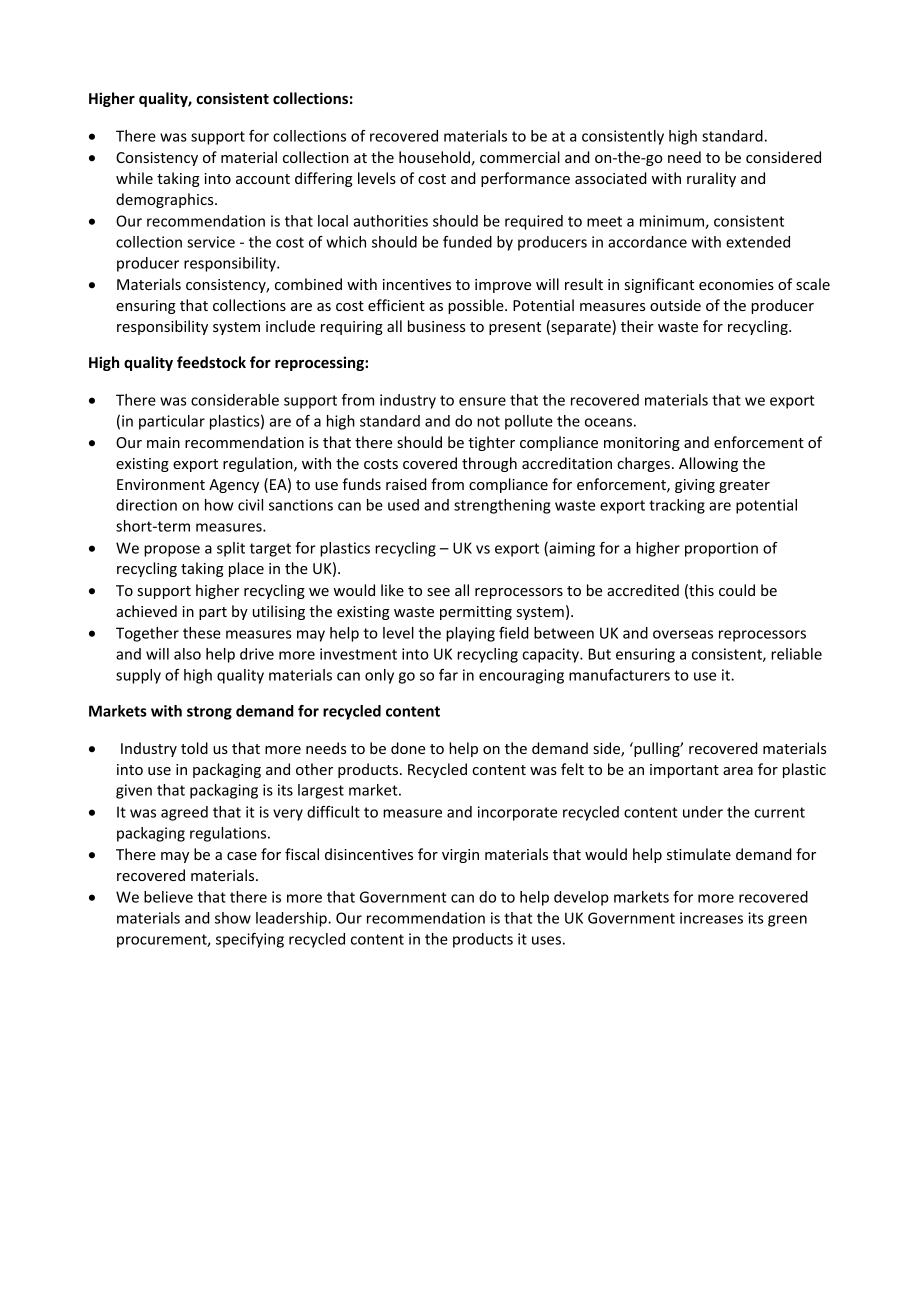 This page has width=924, height=1308. What do you see at coordinates (502, 506) in the page?
I see `strengthening` at bounding box center [502, 506].
